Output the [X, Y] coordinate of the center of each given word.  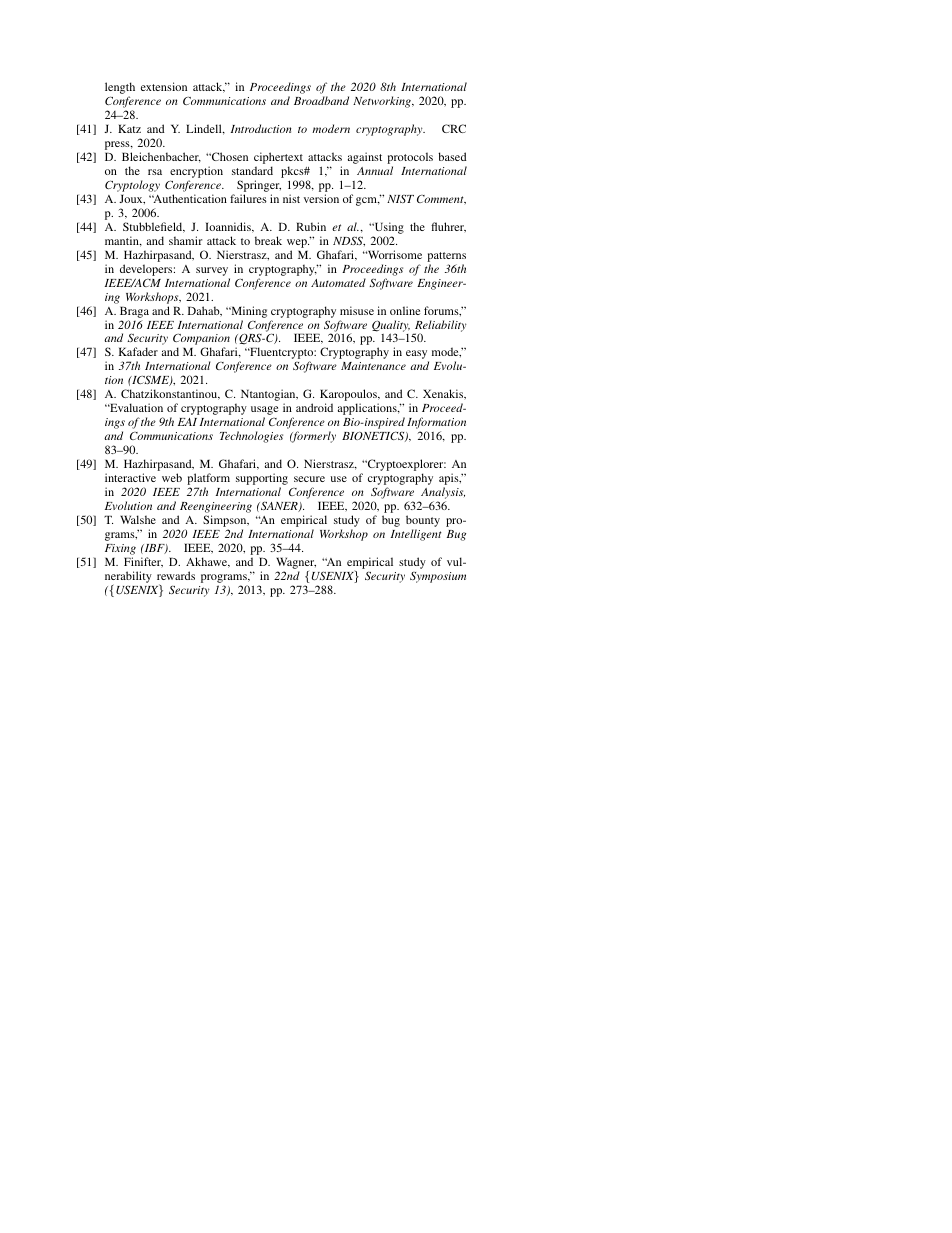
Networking [383, 102]
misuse [357, 310]
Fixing [120, 549]
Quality [391, 327]
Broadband [321, 100]
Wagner [296, 563]
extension [164, 86]
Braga [134, 312]
